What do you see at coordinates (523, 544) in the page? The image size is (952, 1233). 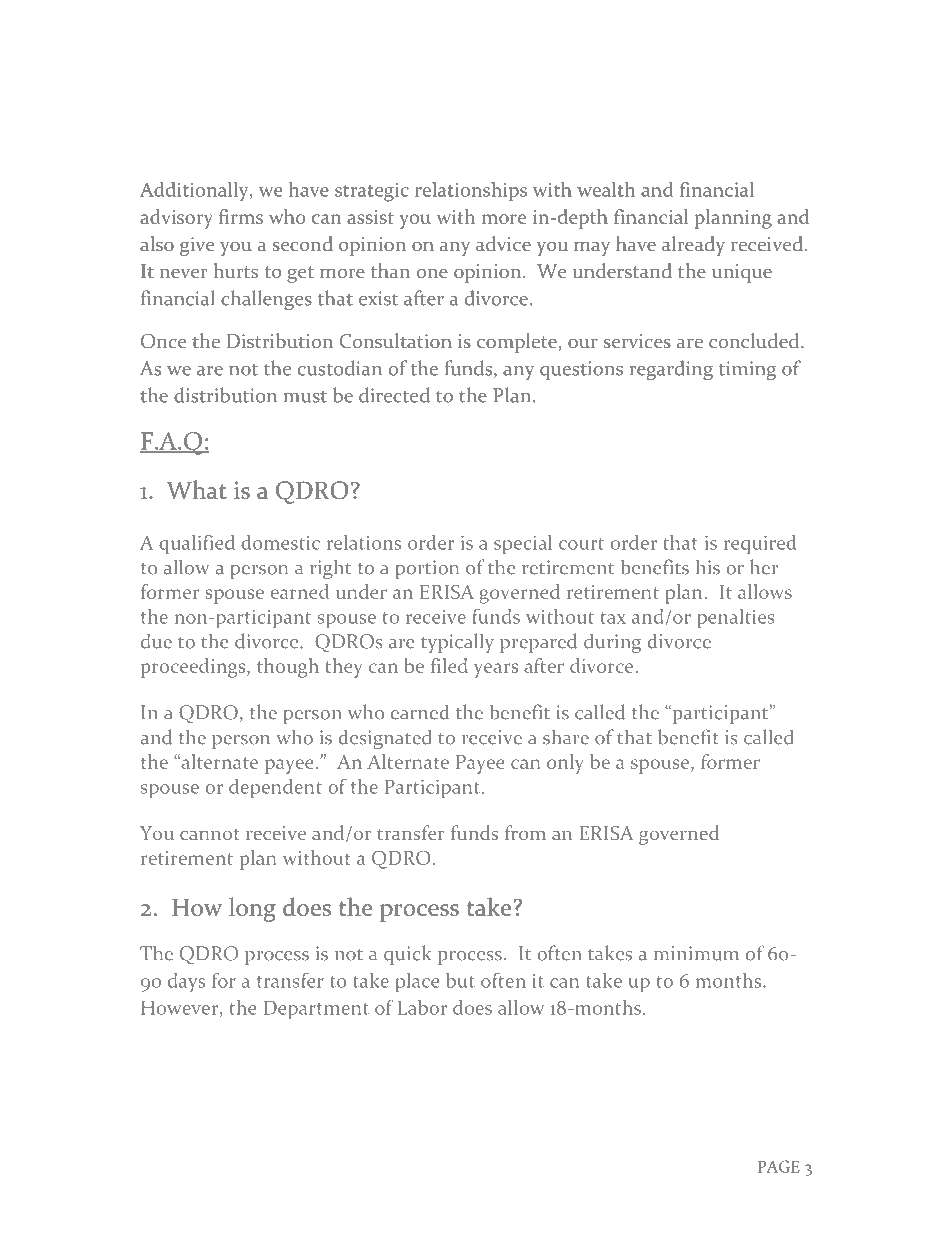 I see `special` at bounding box center [523, 544].
